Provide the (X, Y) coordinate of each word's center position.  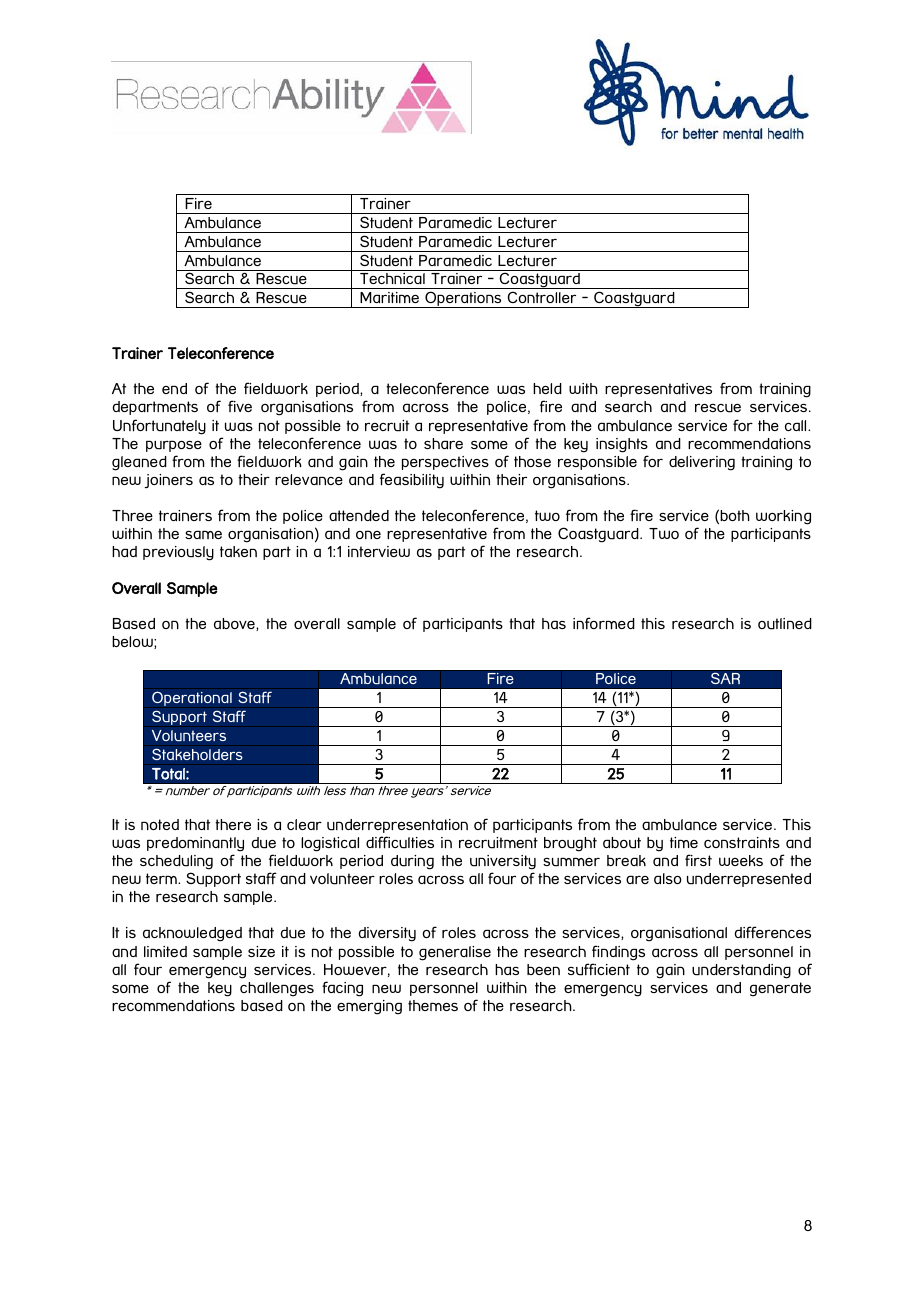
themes (433, 1005)
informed (604, 623)
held (547, 388)
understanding (741, 971)
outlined (785, 624)
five (240, 406)
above (235, 624)
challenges (277, 989)
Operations (463, 299)
